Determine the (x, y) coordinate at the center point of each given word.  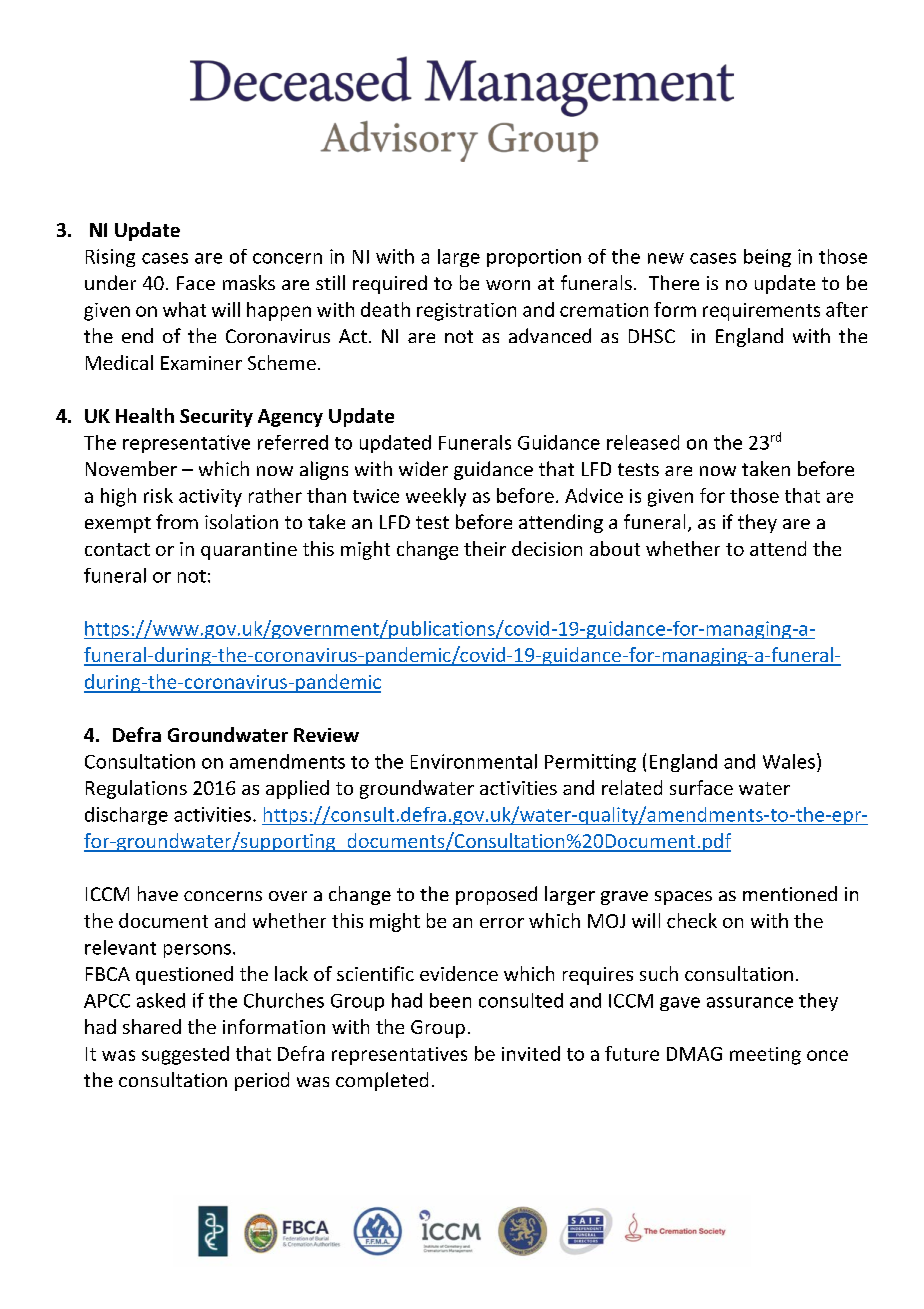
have (158, 893)
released (643, 442)
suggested (185, 1055)
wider (423, 468)
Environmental (474, 761)
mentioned (790, 893)
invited (531, 1053)
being (767, 258)
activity (210, 498)
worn (508, 285)
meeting (765, 1056)
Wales (789, 761)
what (184, 309)
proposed (496, 895)
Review (326, 735)
